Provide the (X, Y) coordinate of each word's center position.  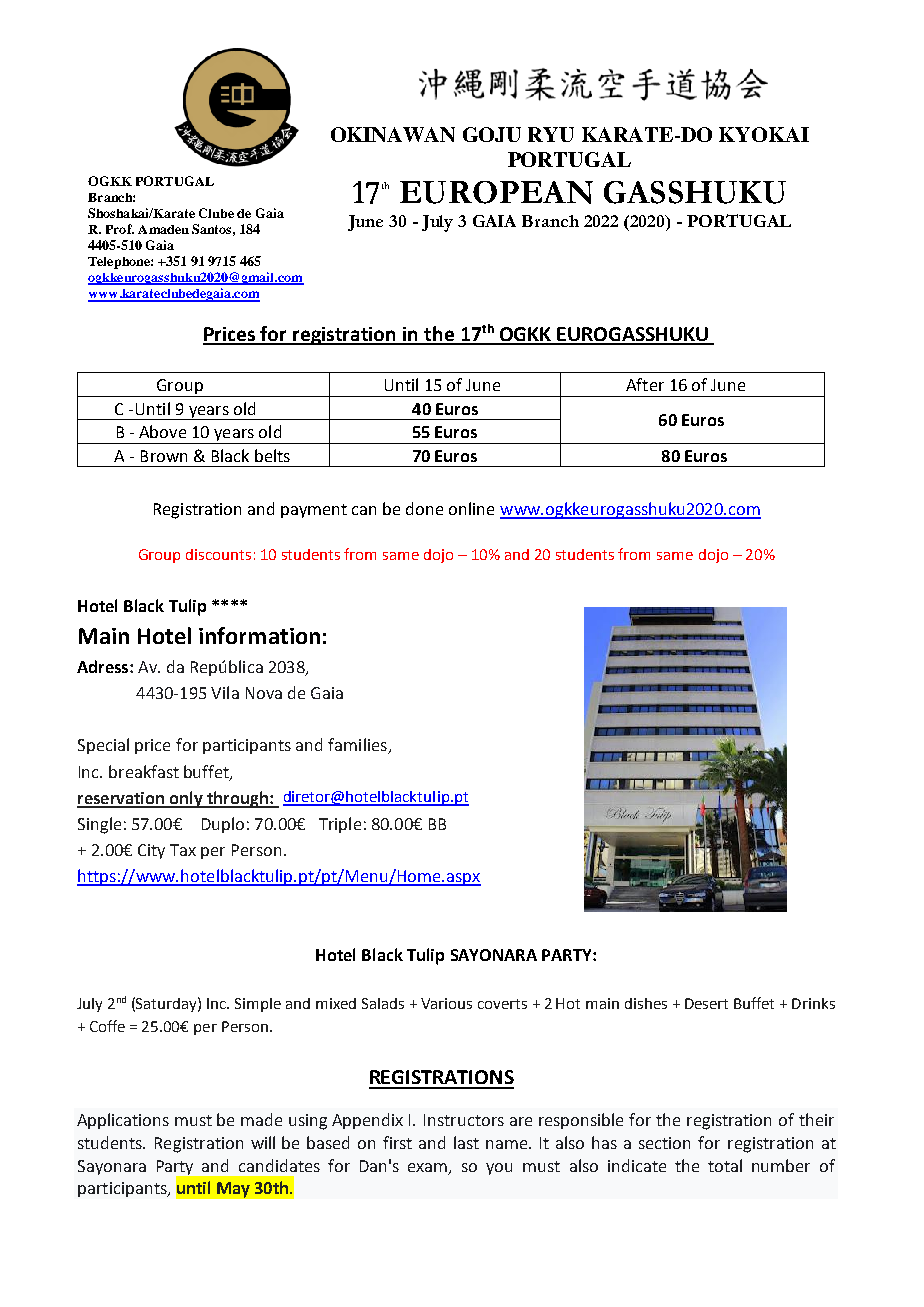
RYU (551, 134)
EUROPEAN (496, 192)
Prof (120, 229)
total (725, 1165)
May (233, 1190)
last (466, 1142)
